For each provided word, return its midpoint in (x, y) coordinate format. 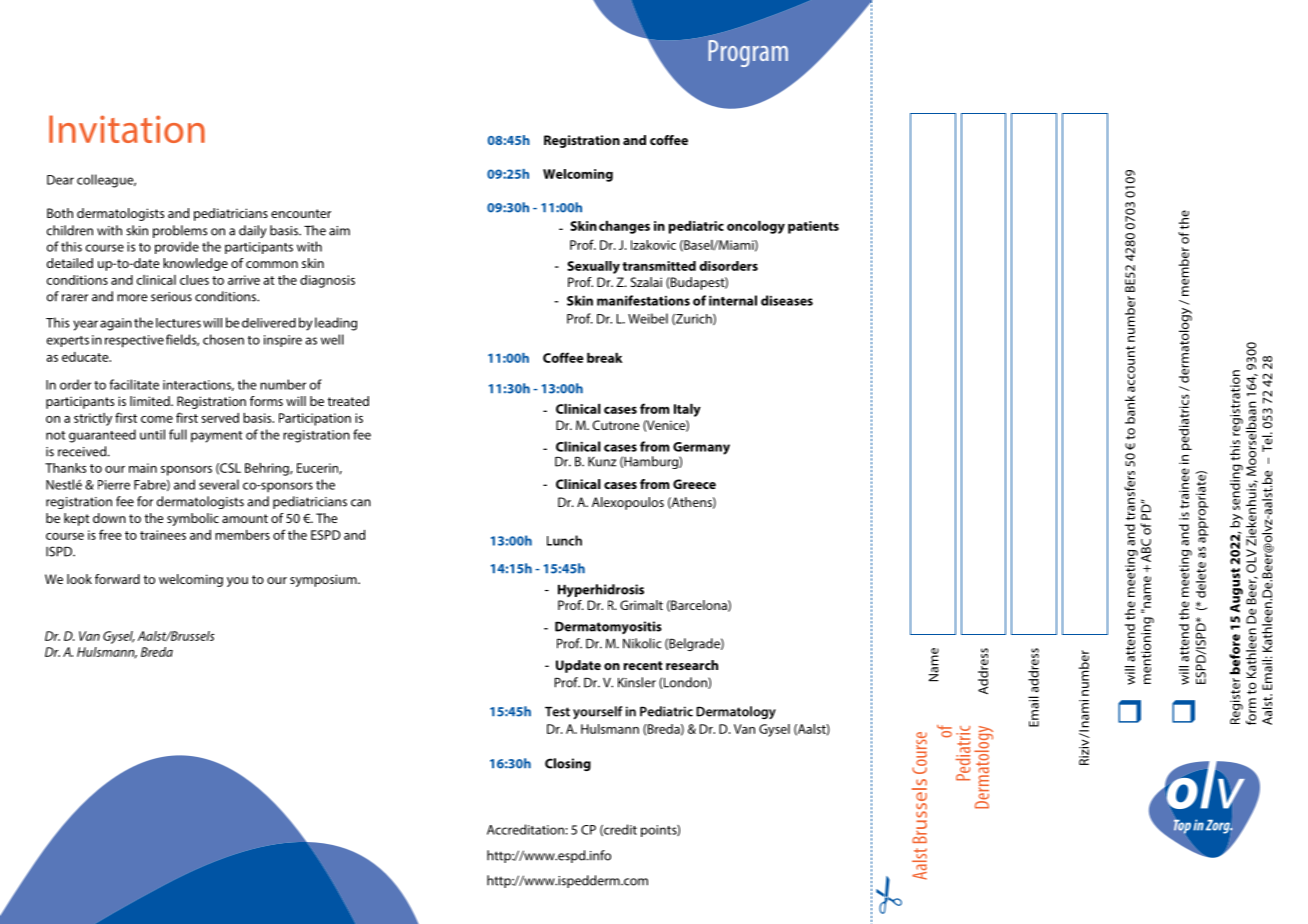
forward (117, 579)
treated (348, 401)
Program (748, 53)
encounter (301, 213)
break (605, 358)
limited (151, 401)
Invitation (127, 129)
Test (557, 712)
